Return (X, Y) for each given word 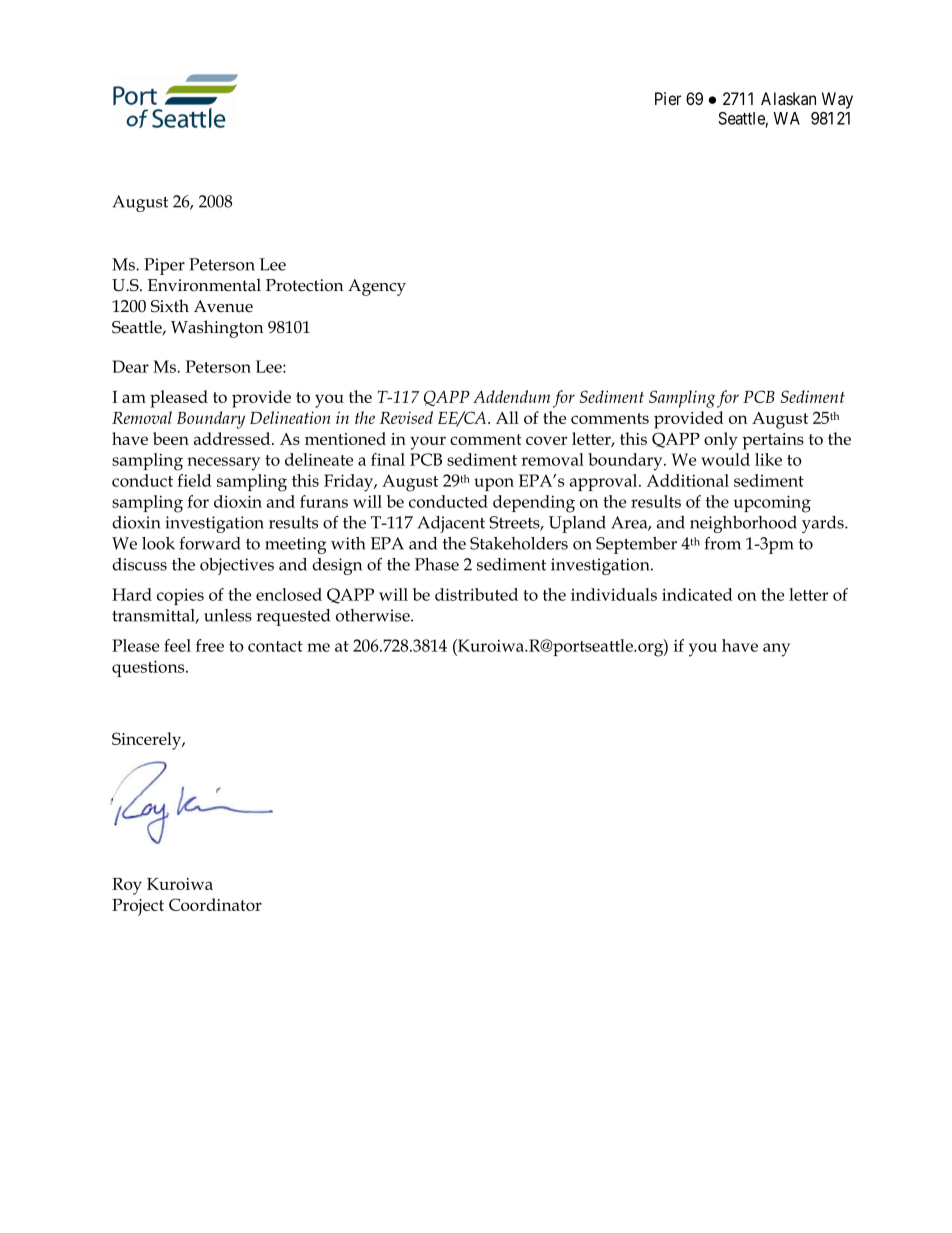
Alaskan (788, 98)
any (776, 650)
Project (138, 907)
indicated (697, 594)
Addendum (511, 396)
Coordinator (215, 904)
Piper (164, 266)
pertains (773, 441)
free (210, 645)
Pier (668, 98)
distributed (476, 594)
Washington (217, 329)
